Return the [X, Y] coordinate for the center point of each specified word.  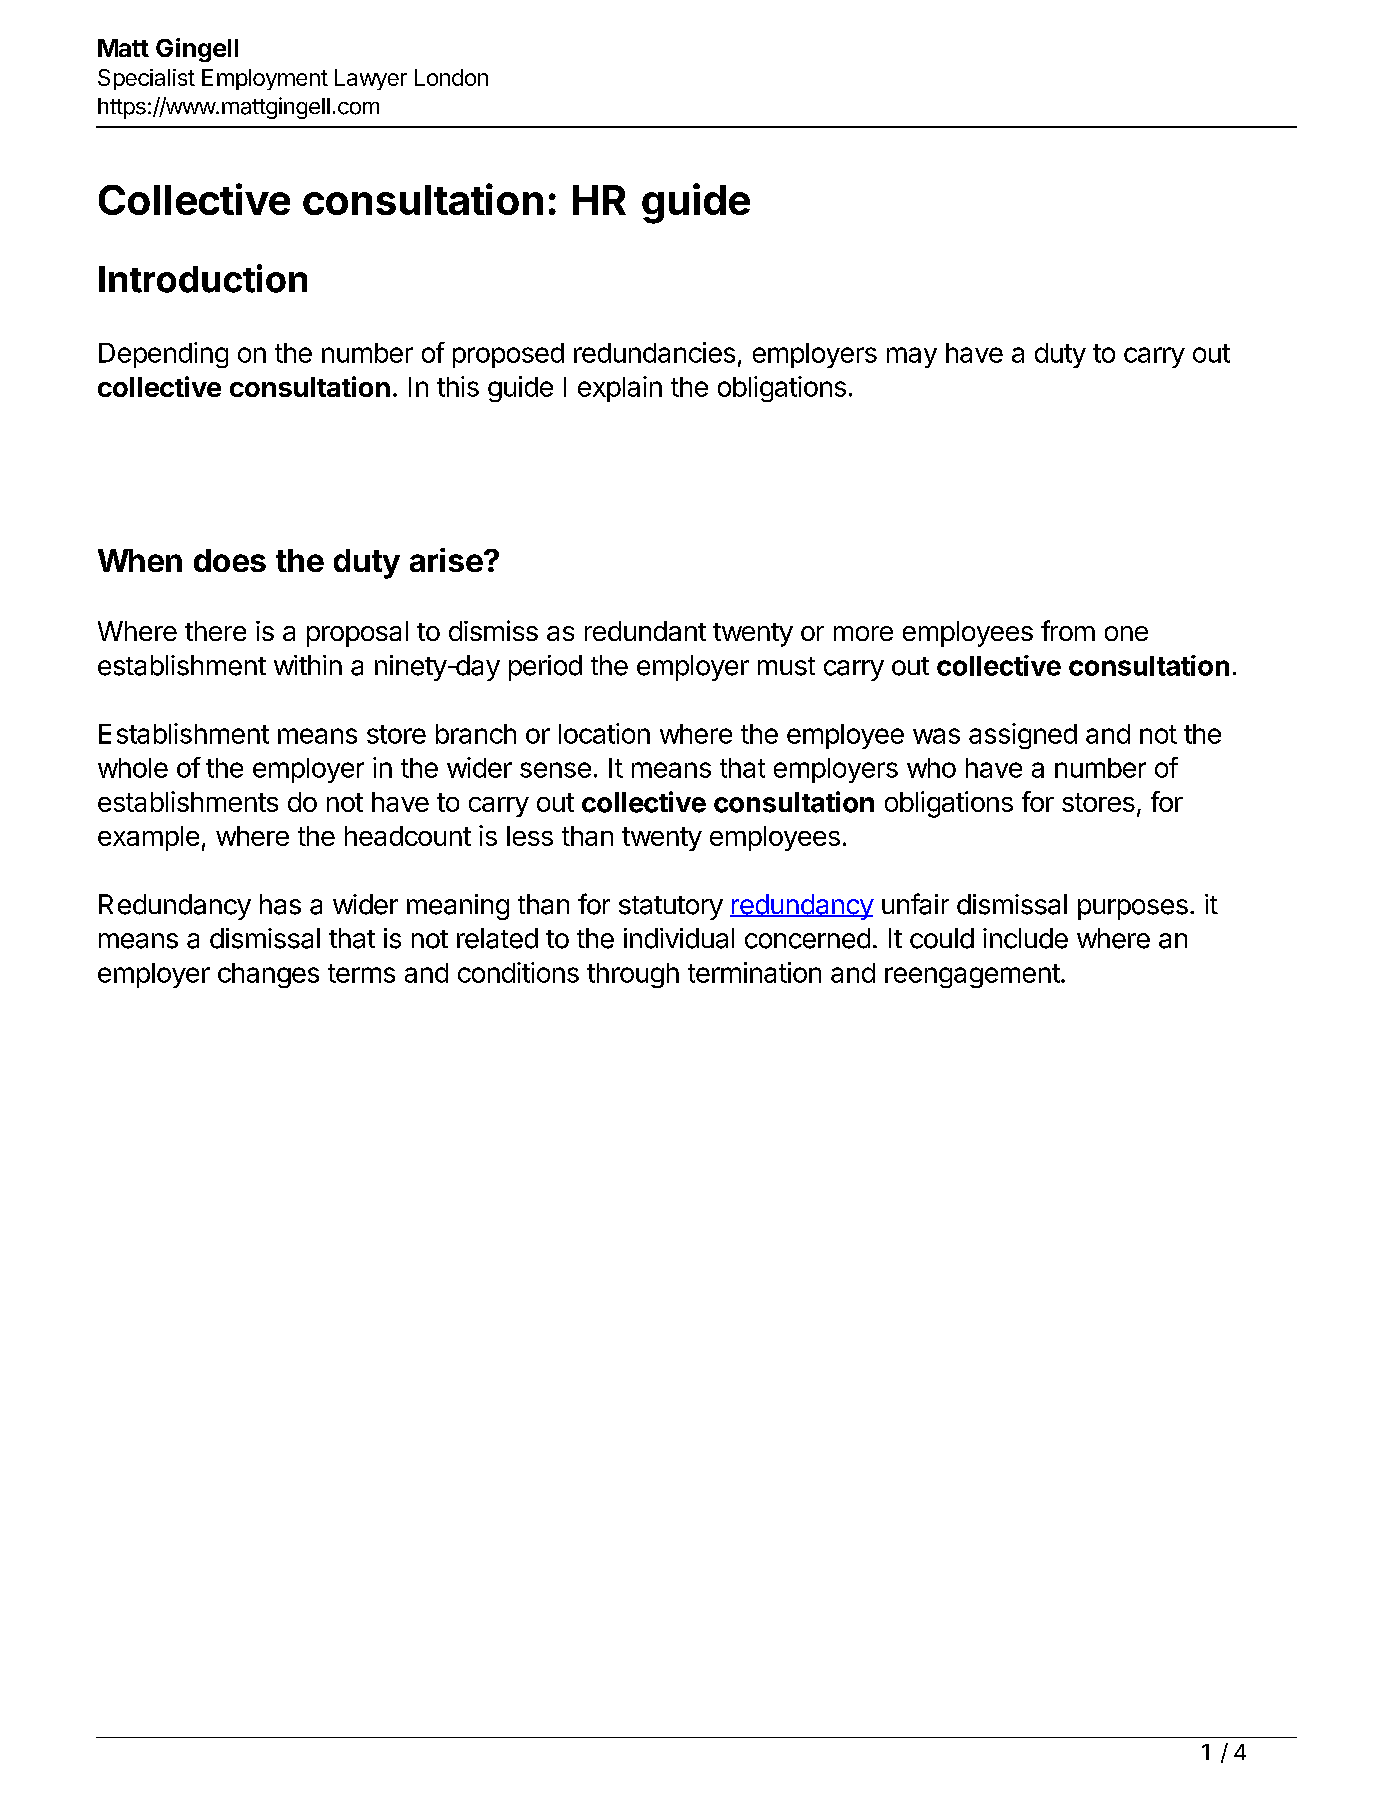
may [912, 357]
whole [133, 768]
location [604, 733]
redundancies [654, 352]
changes [268, 975]
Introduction [203, 278]
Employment [265, 79]
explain [620, 389]
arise [446, 560]
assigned [1023, 736]
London [451, 77]
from [1068, 630]
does [230, 560]
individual [679, 938]
